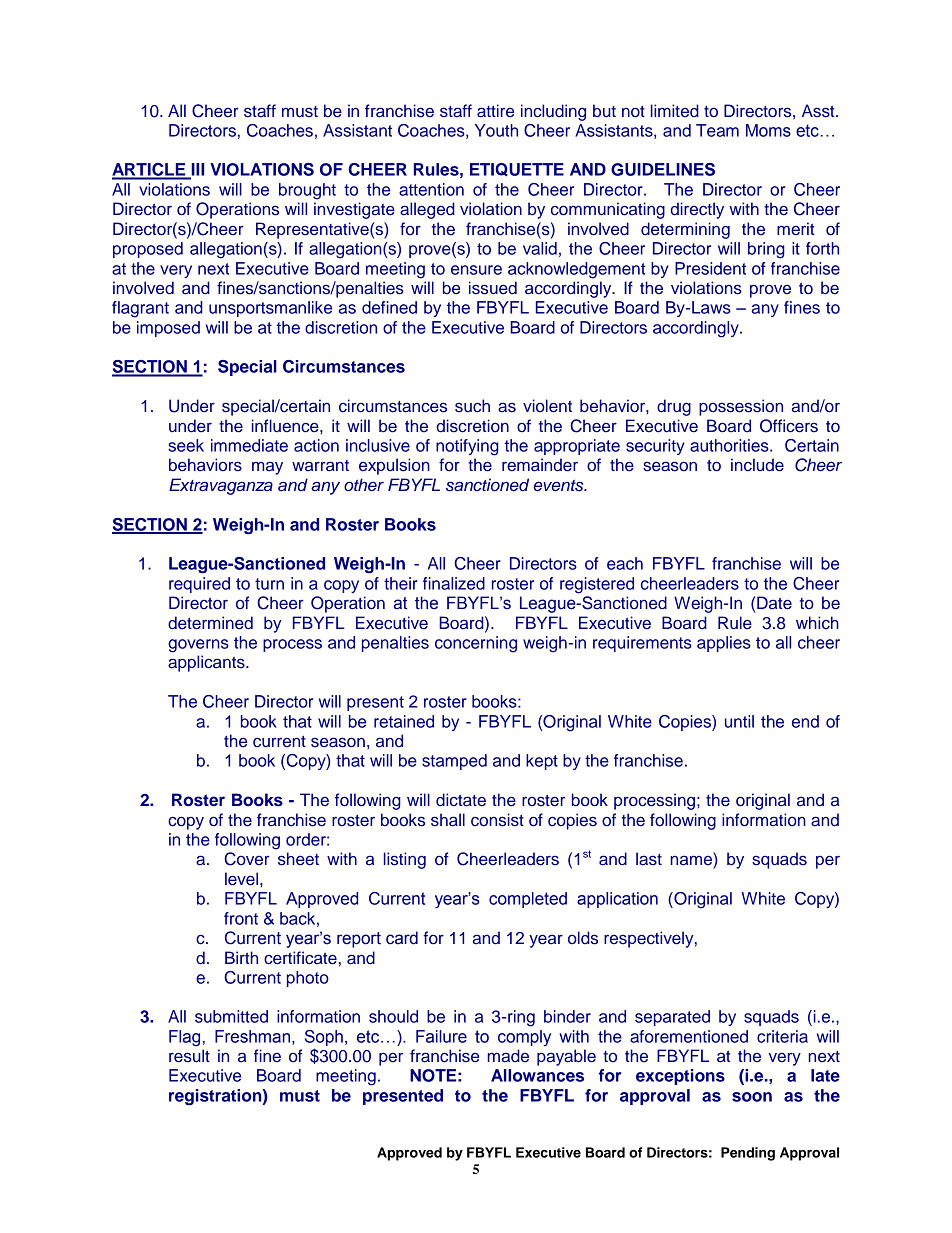  I want to click on result, so click(189, 1056).
